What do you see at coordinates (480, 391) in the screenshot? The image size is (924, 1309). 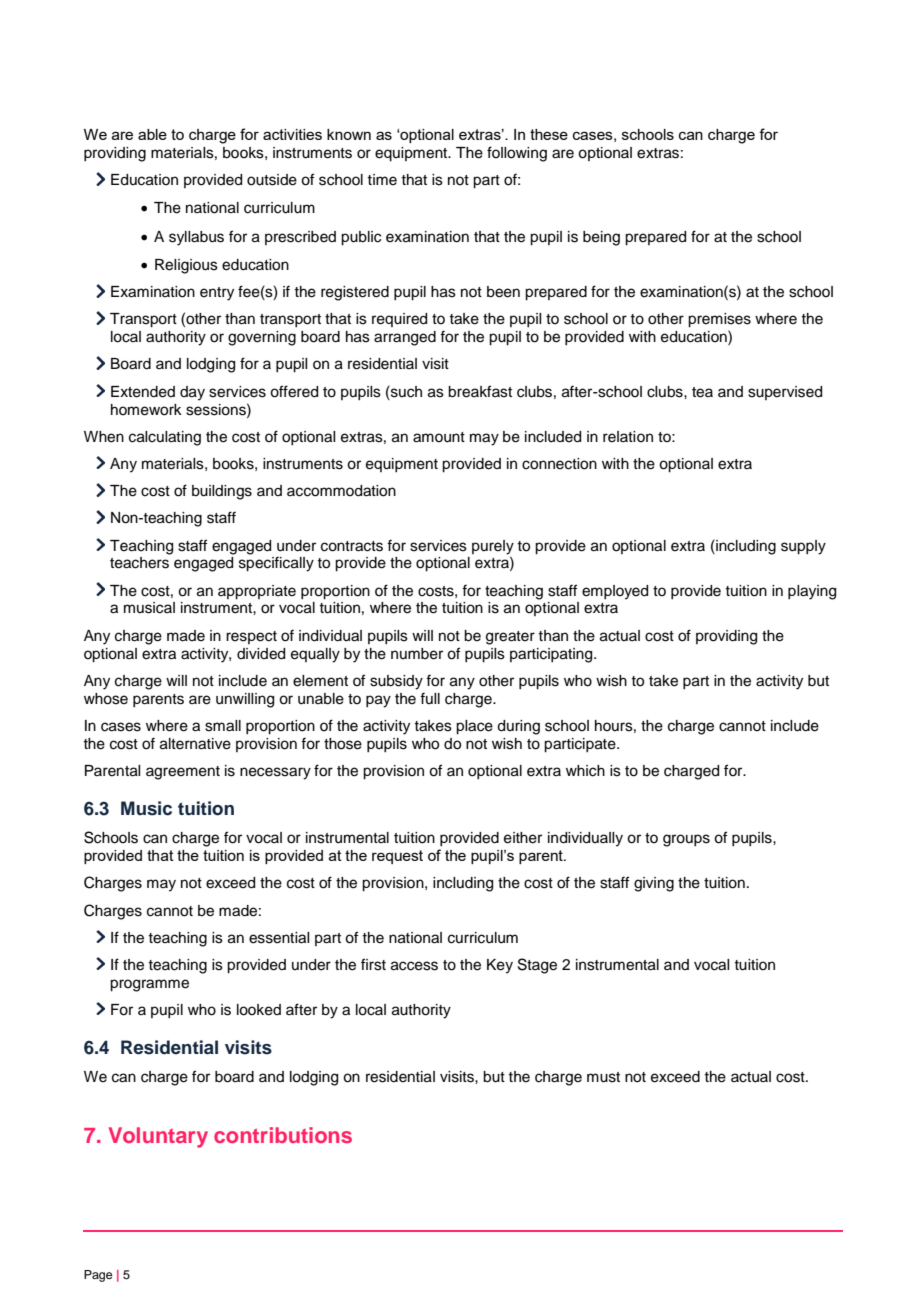 I see `breakfast` at bounding box center [480, 391].
